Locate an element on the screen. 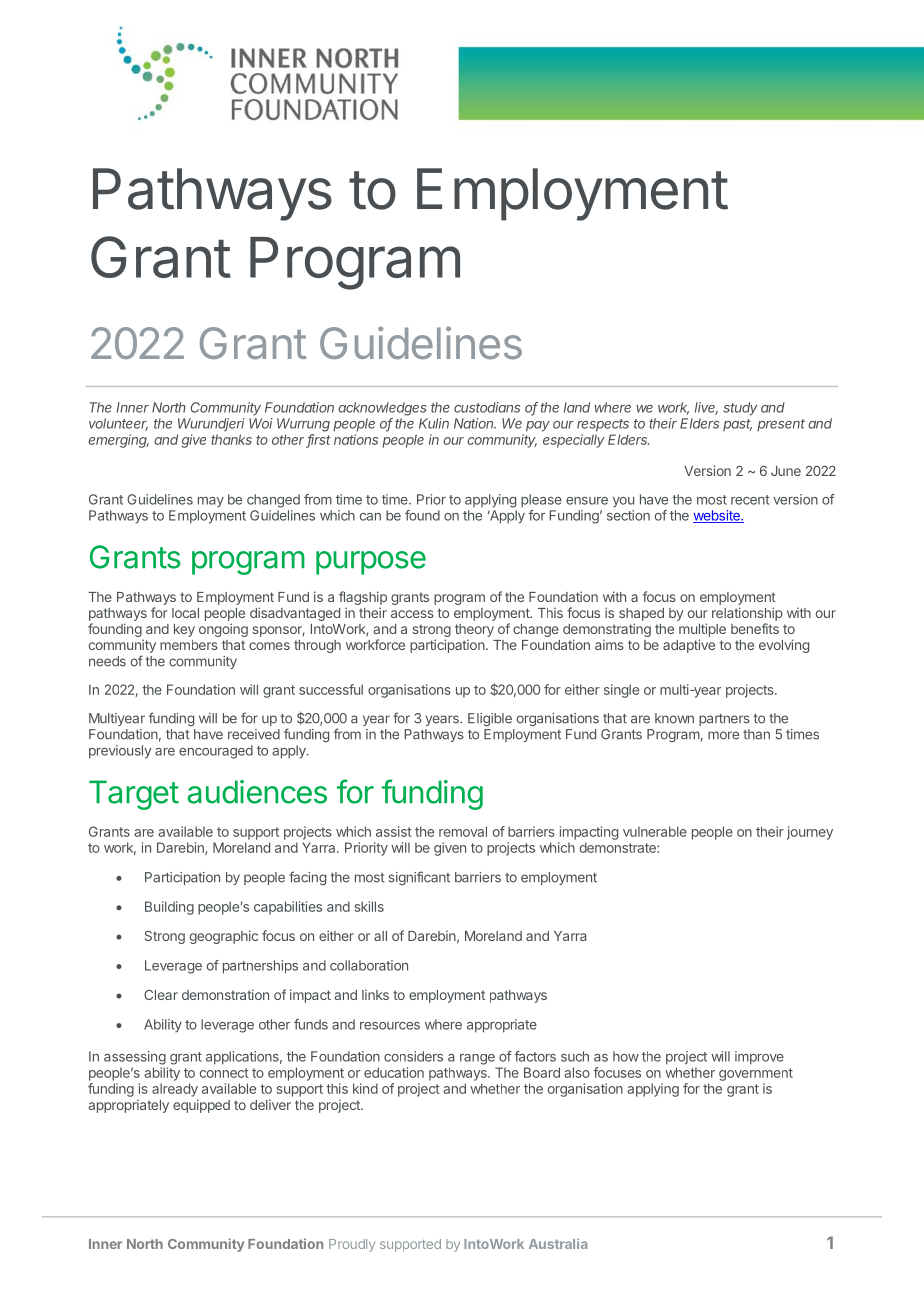 This screenshot has height=1308, width=924. government is located at coordinates (756, 1074).
